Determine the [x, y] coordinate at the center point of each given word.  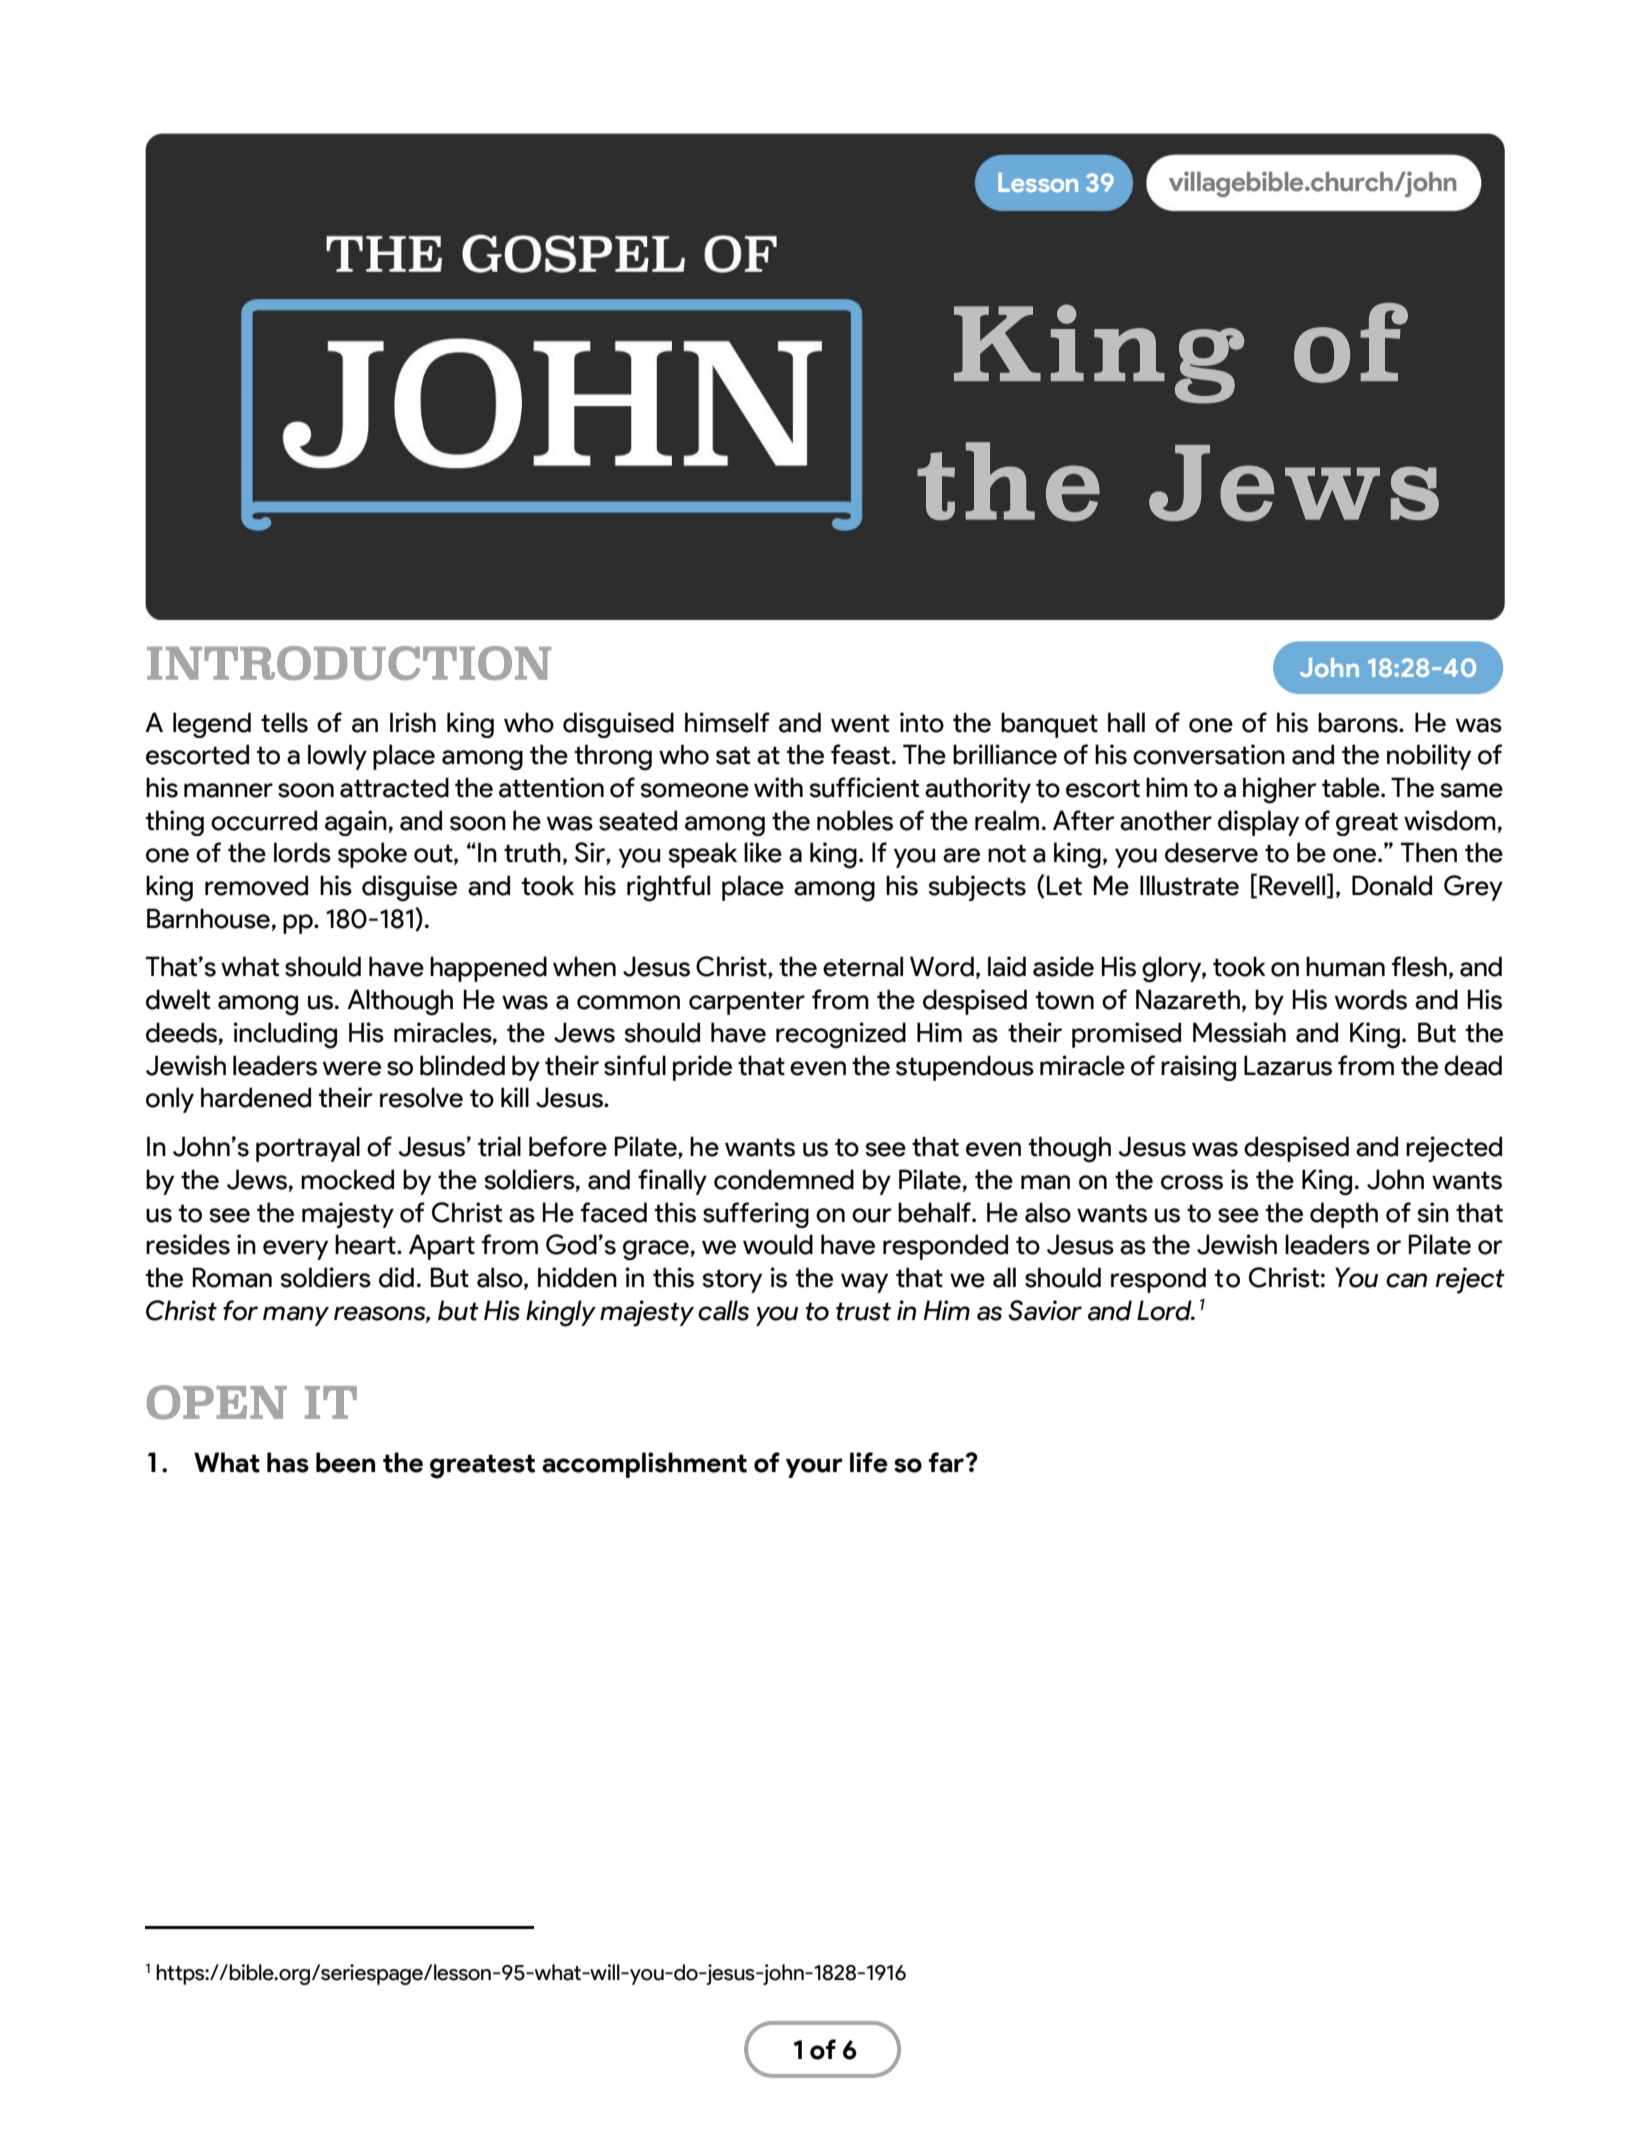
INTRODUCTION [349, 663]
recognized [841, 1035]
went [860, 723]
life [869, 1462]
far [948, 1462]
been [345, 1462]
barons [1359, 722]
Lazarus [1288, 1065]
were [352, 1068]
